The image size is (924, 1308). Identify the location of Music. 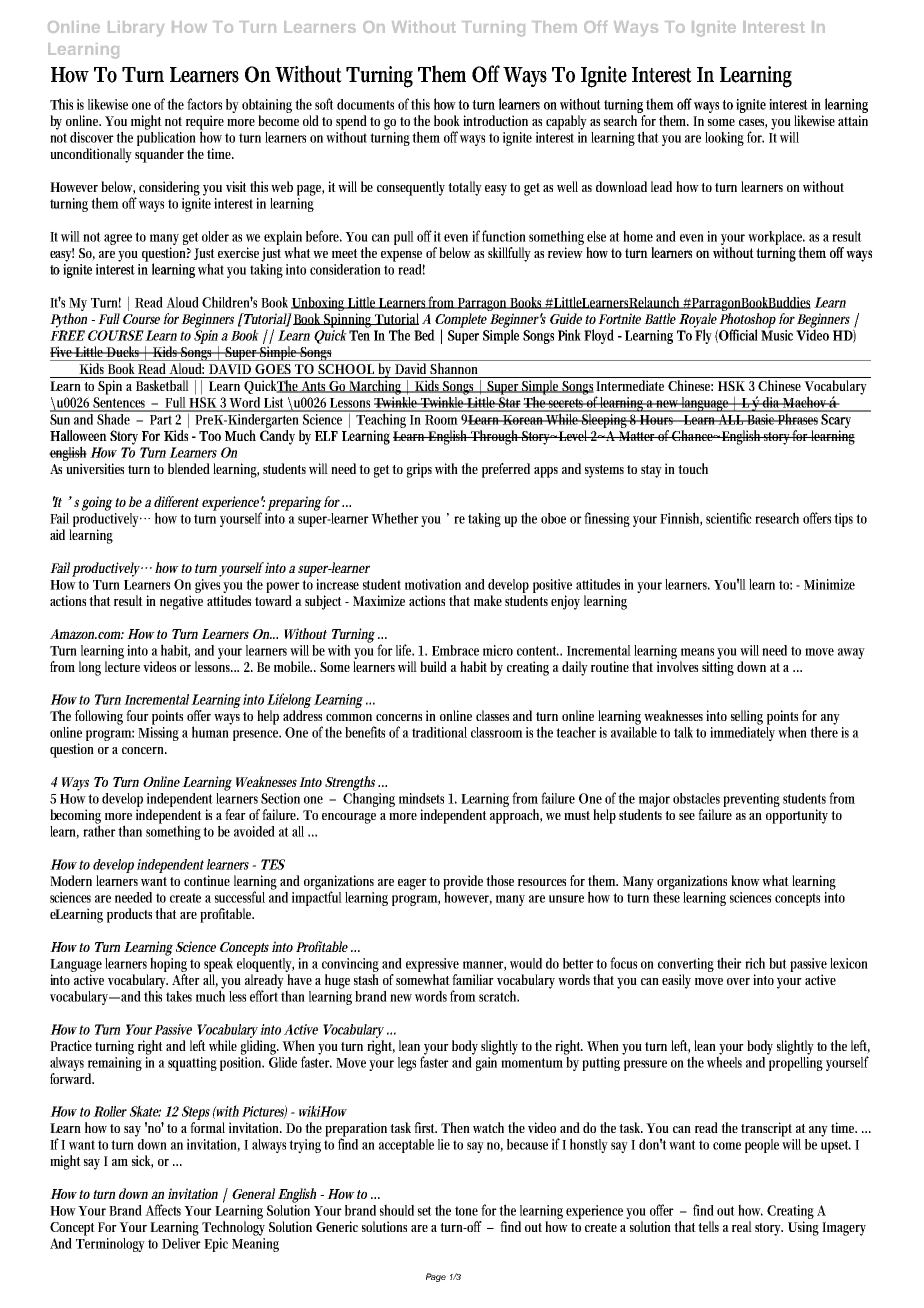
(779, 334).
